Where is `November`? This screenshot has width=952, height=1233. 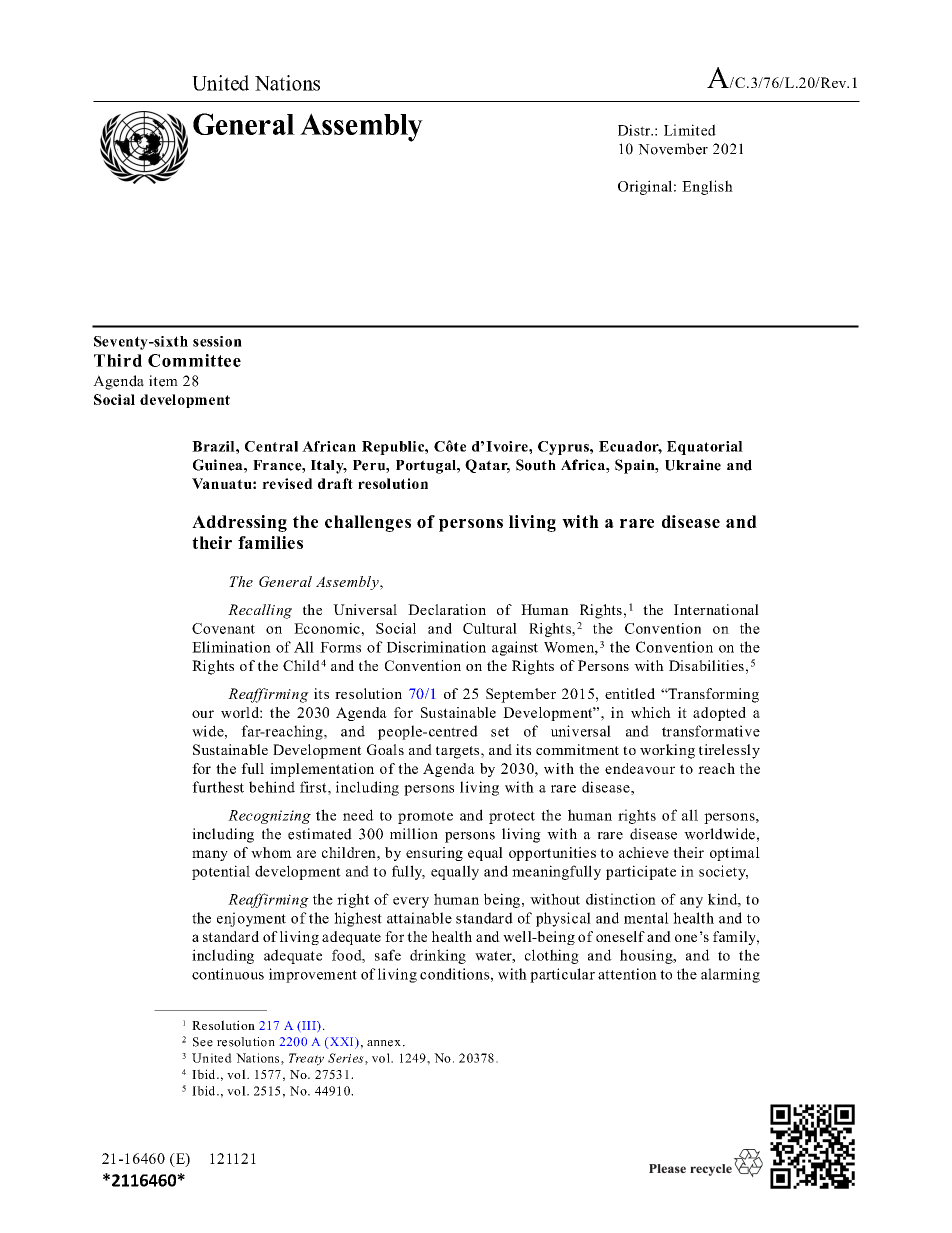
November is located at coordinates (673, 149).
